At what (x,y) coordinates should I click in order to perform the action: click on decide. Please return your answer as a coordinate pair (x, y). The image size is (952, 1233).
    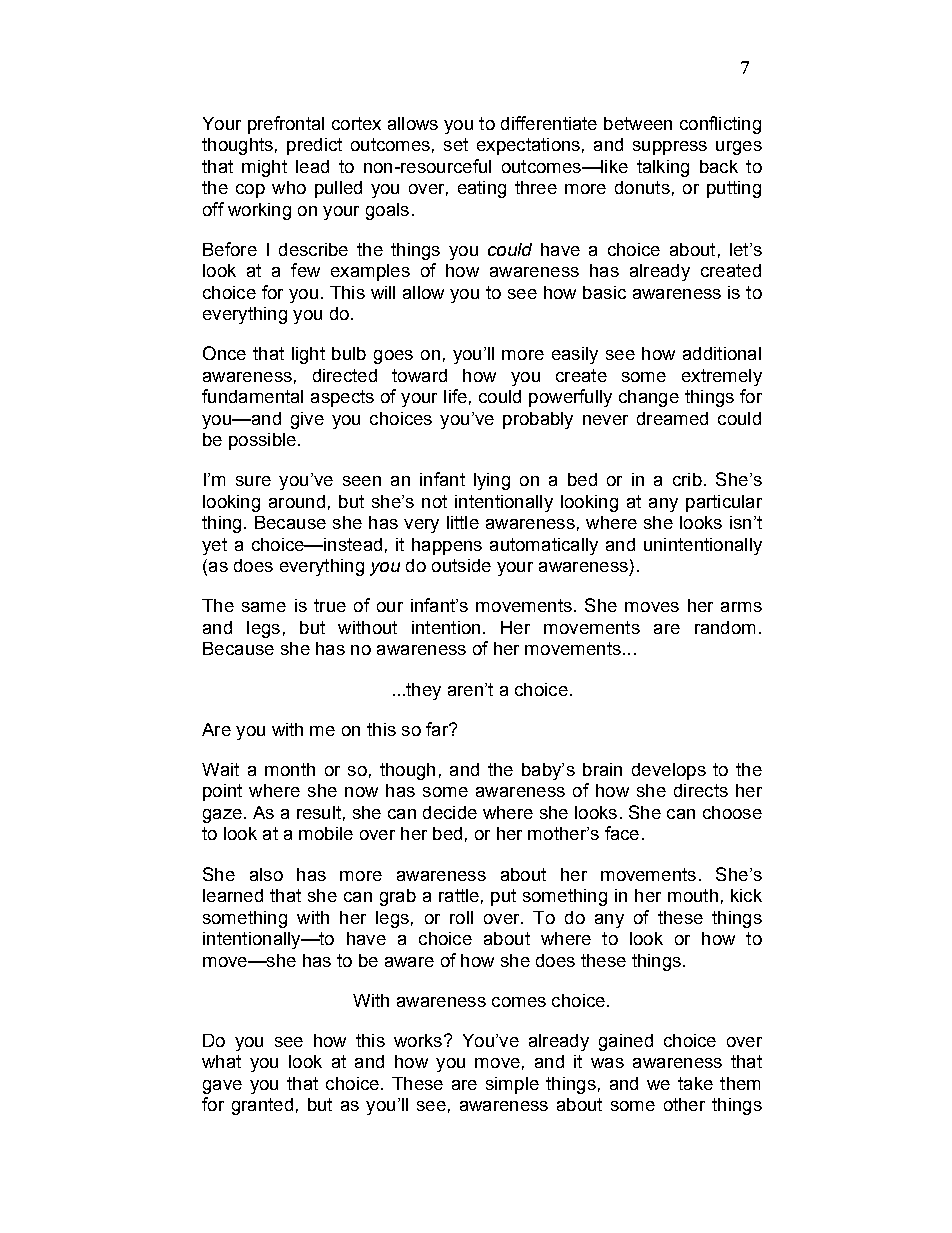
    Looking at the image, I should click on (450, 812).
